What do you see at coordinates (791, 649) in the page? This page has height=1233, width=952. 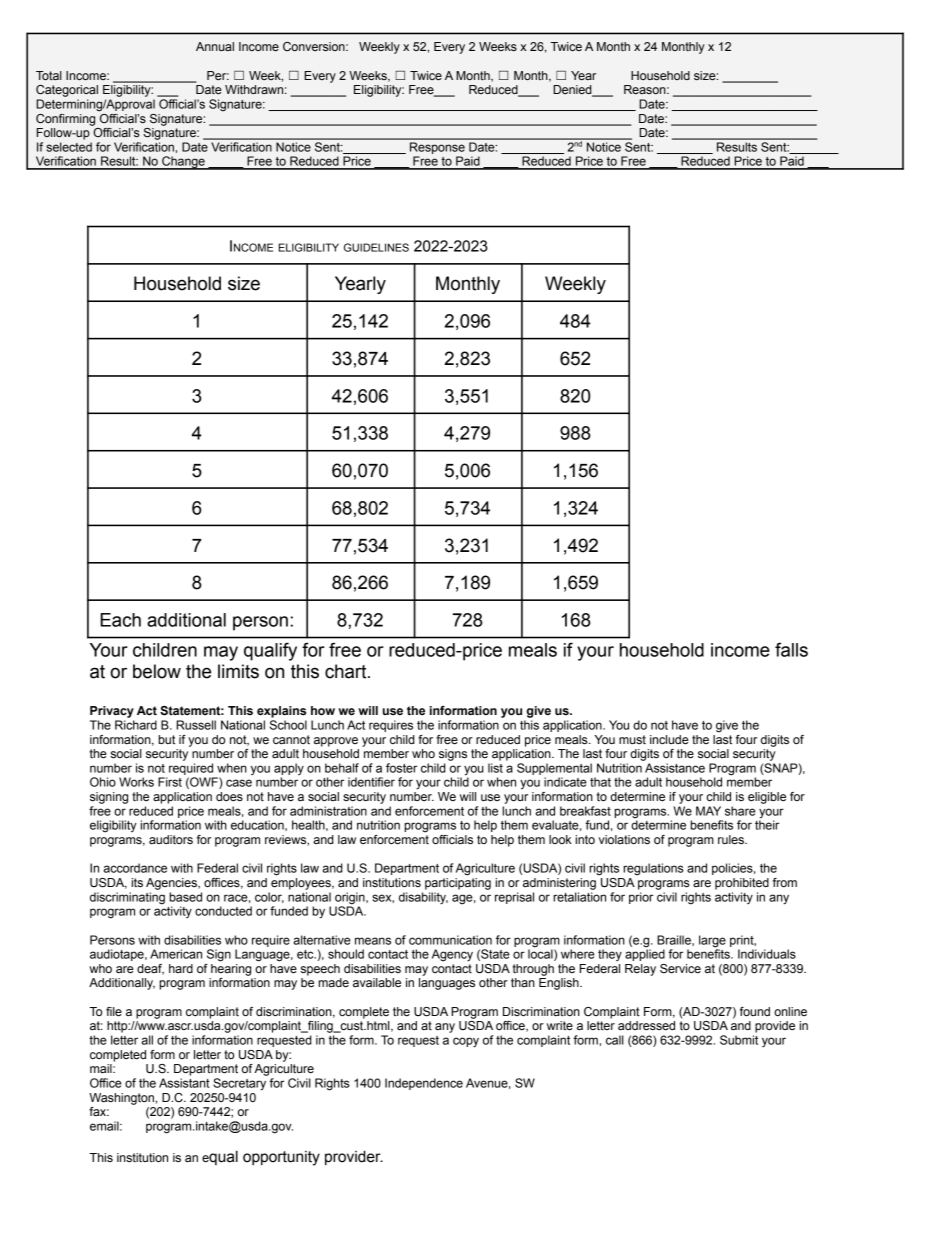 I see `falls` at bounding box center [791, 649].
